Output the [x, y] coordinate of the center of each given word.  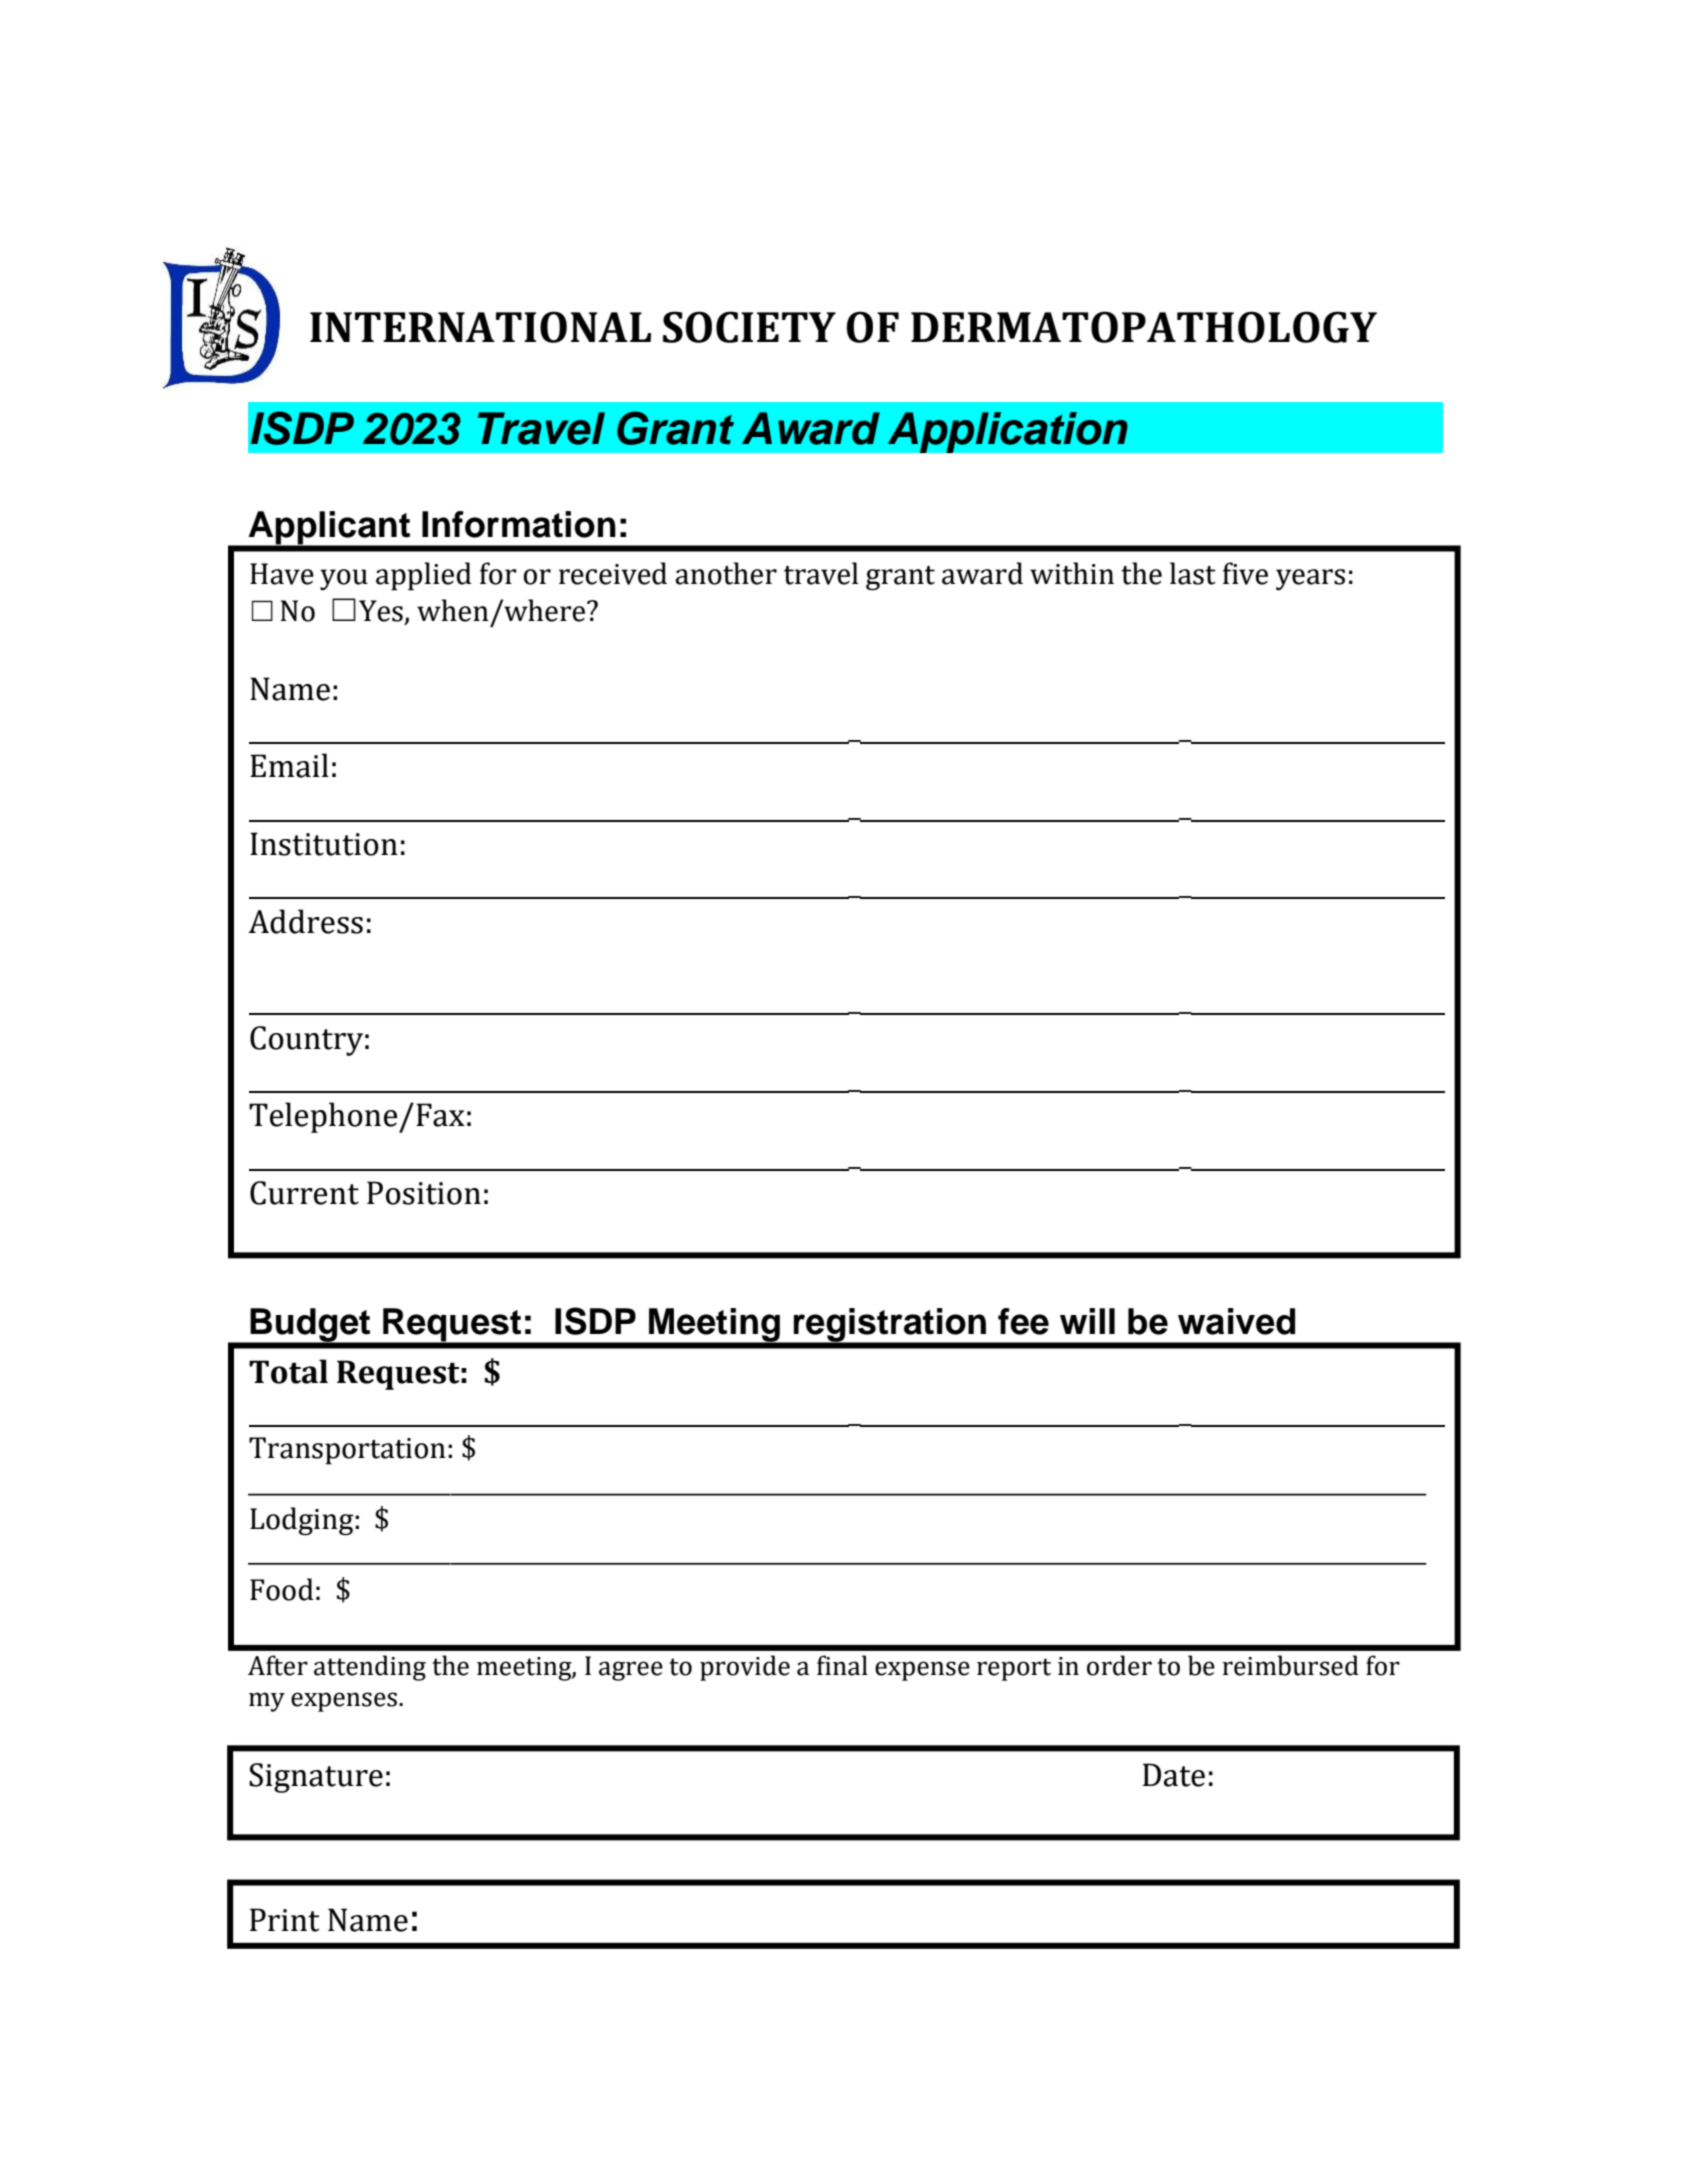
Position [424, 1193]
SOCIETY [749, 327]
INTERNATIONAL [480, 327]
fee [1023, 1321]
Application [1007, 432]
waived [1236, 1321]
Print [285, 1920]
